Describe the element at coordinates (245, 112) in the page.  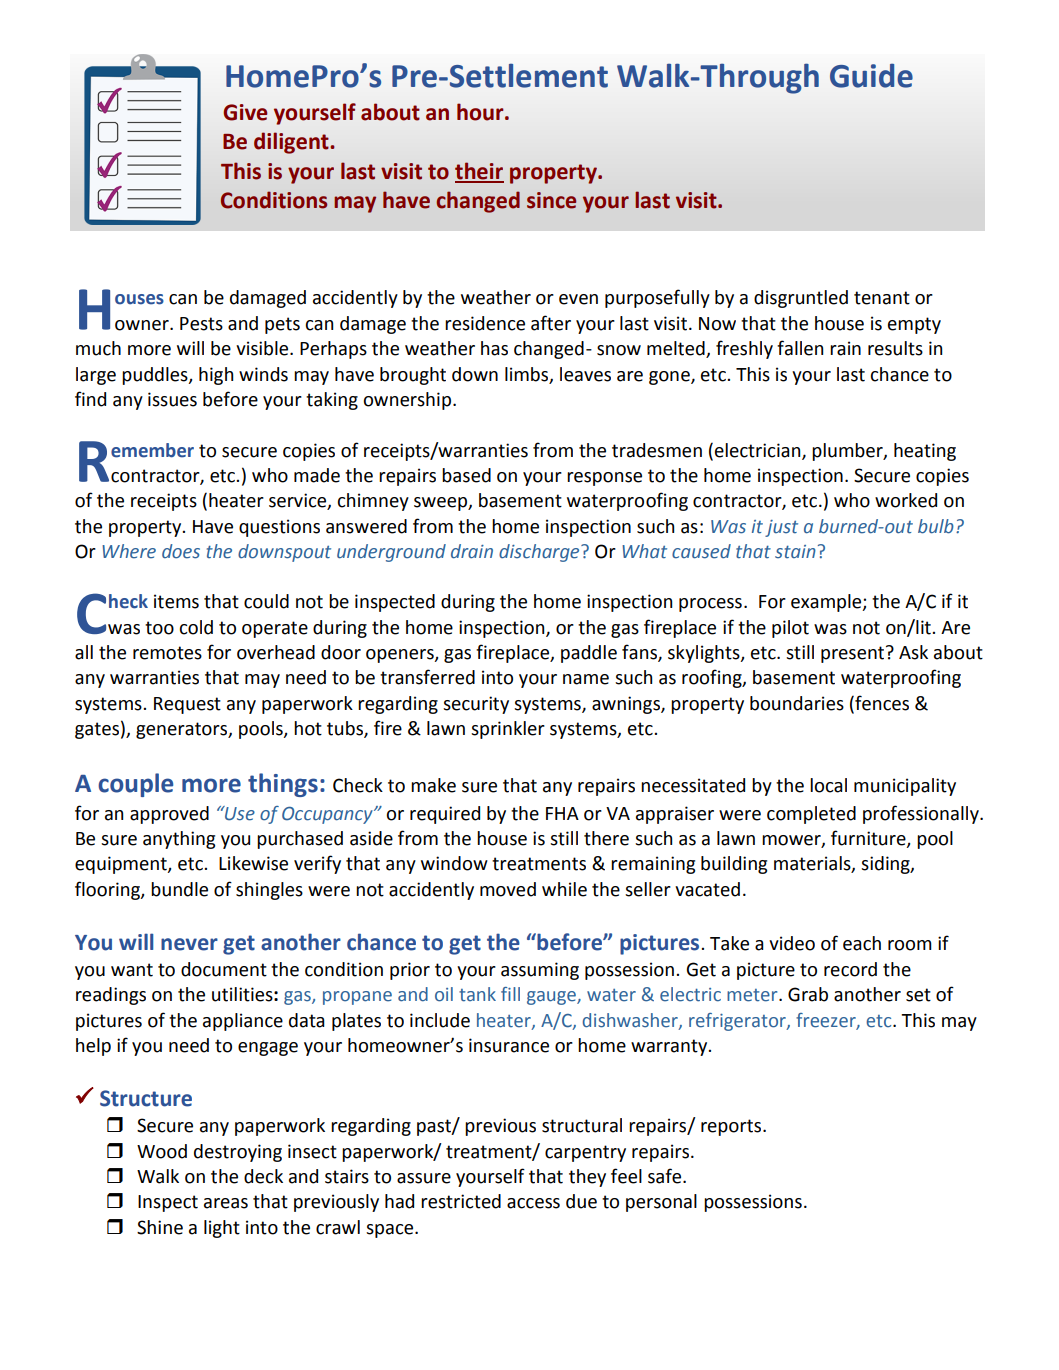
I see `Give` at that location.
